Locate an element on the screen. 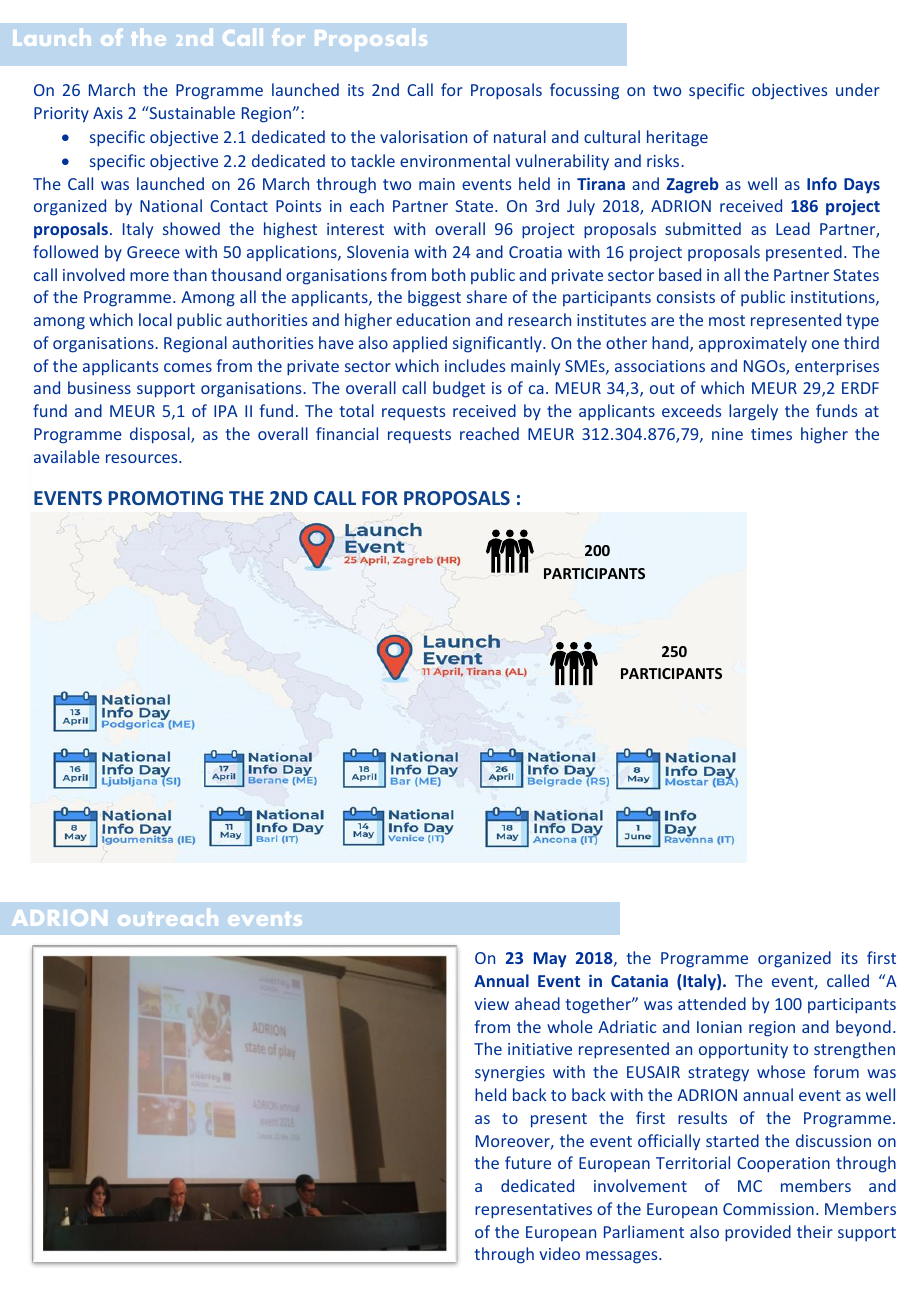 The width and height of the screenshot is (924, 1308). largely is located at coordinates (753, 412).
